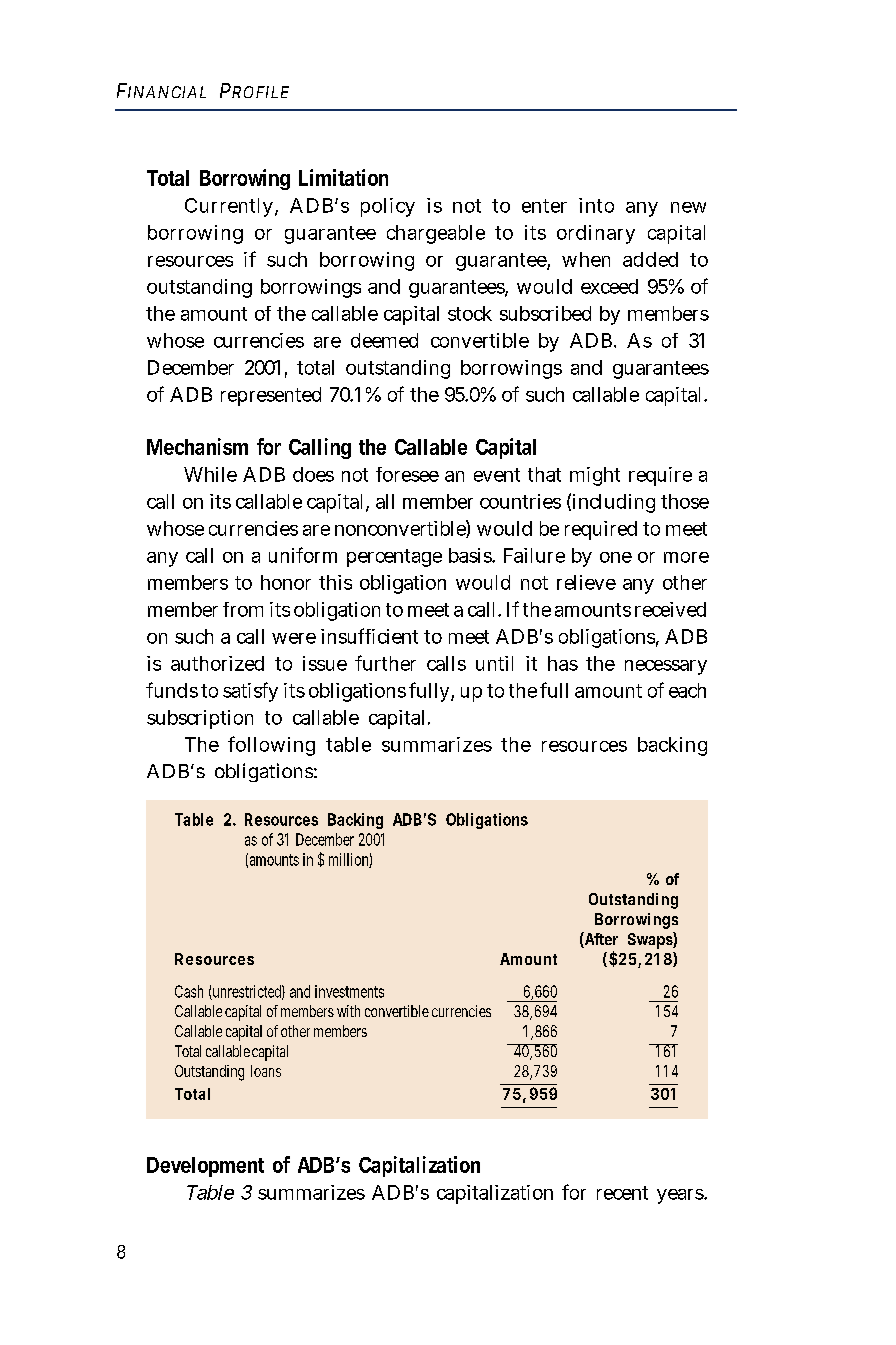 The image size is (896, 1345). What do you see at coordinates (205, 1167) in the image?
I see `Development` at bounding box center [205, 1167].
